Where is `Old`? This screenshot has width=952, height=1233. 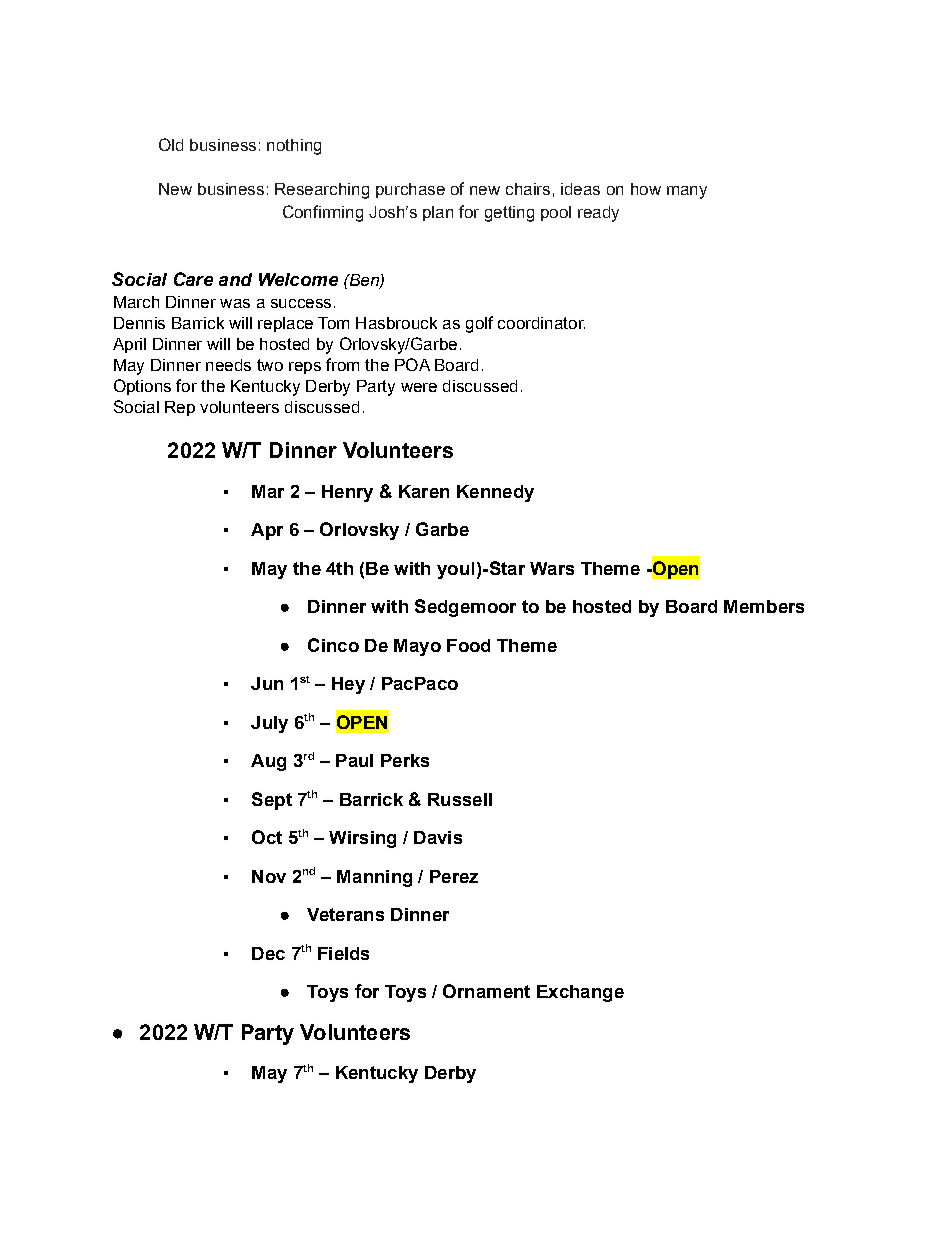
Old is located at coordinates (171, 144).
